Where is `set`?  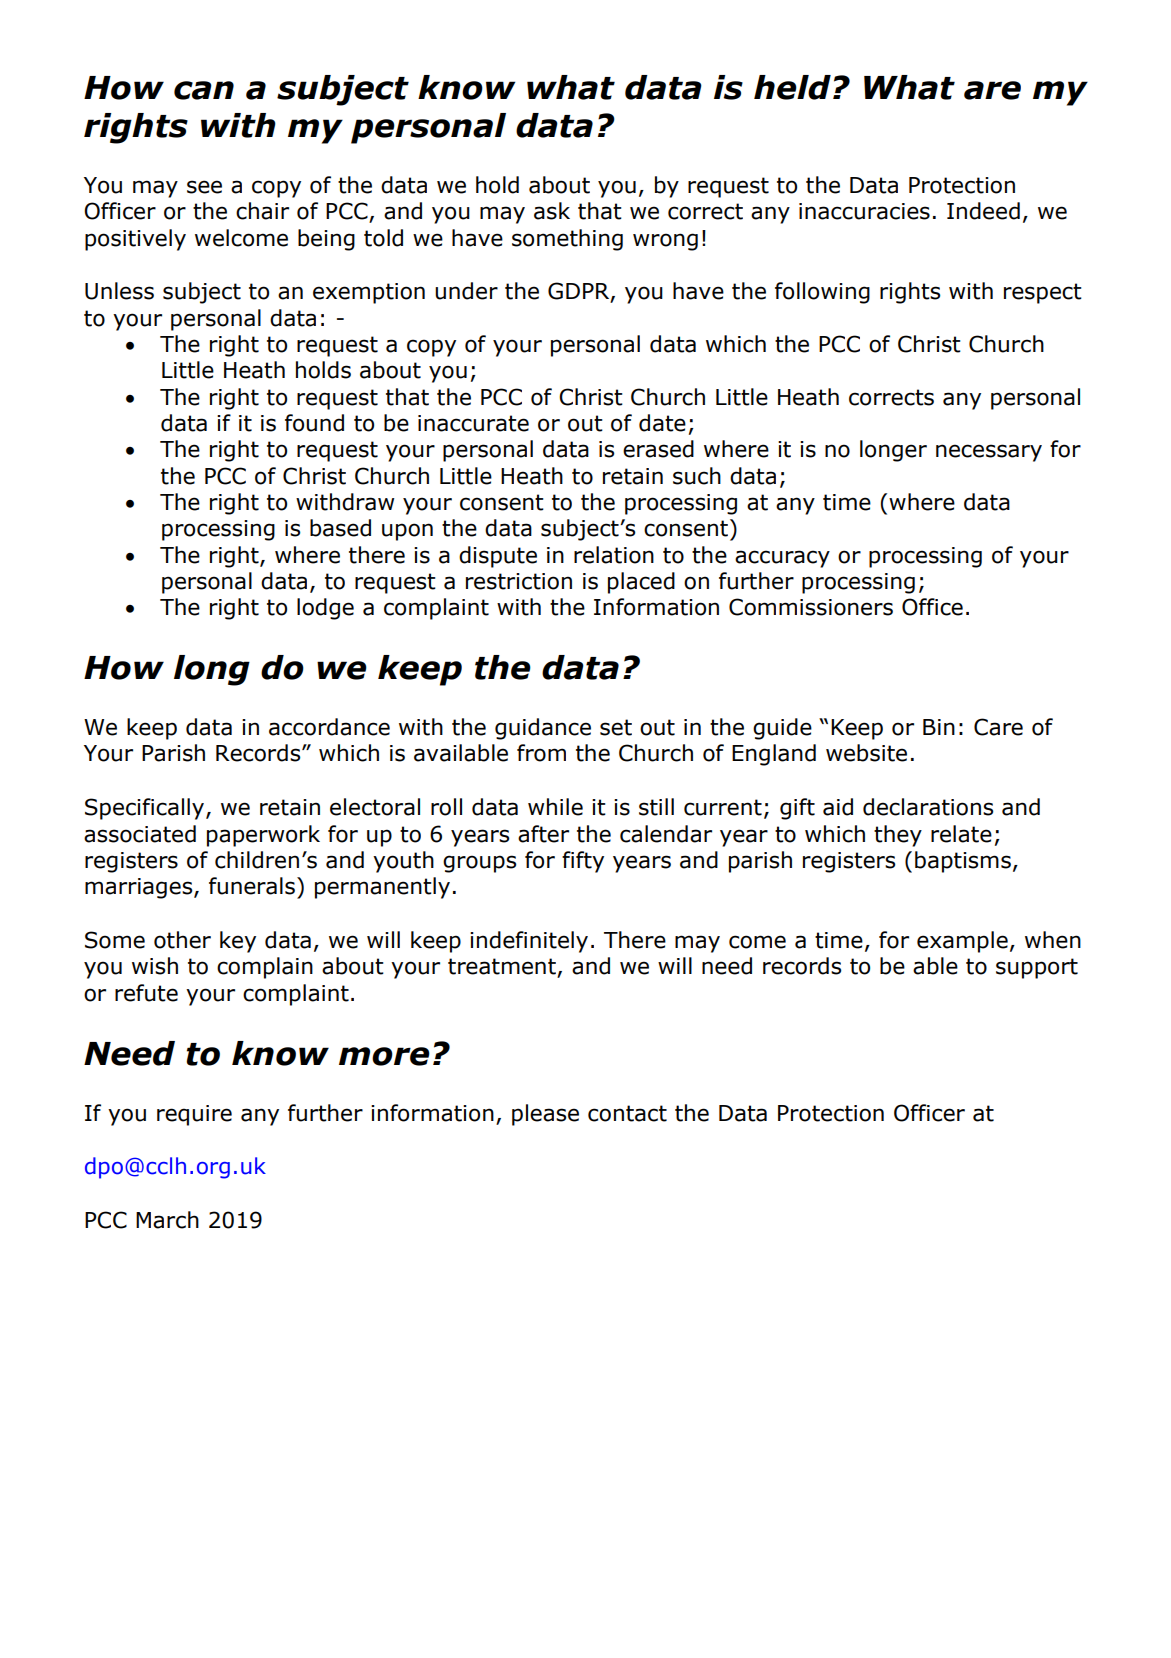
set is located at coordinates (616, 727).
